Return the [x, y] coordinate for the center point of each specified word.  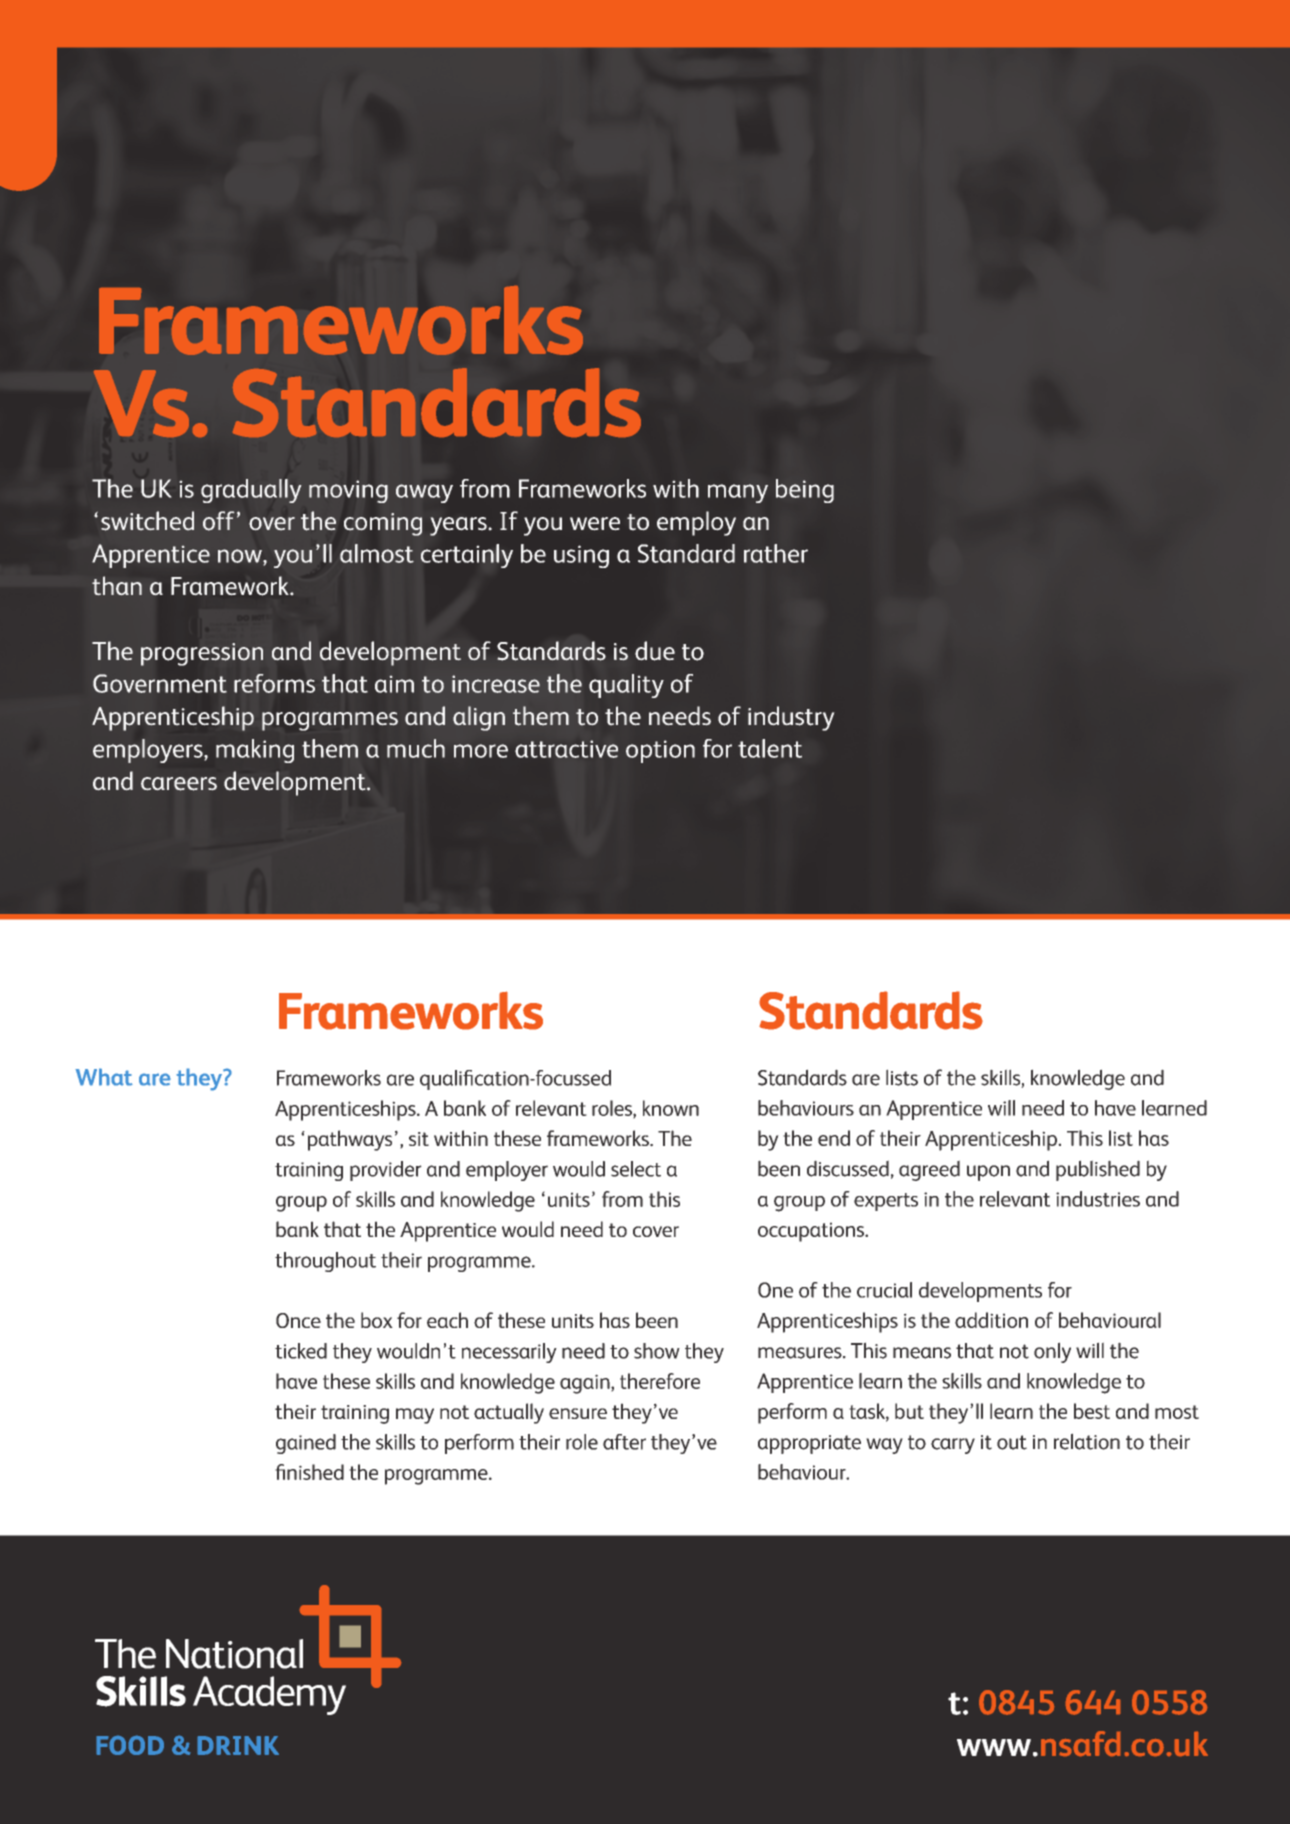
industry [791, 718]
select [636, 1169]
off [219, 521]
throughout [325, 1262]
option [660, 751]
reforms [274, 683]
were [595, 524]
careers [179, 784]
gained [306, 1444]
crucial [884, 1290]
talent [770, 748]
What [104, 1077]
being [805, 491]
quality [626, 686]
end [834, 1138]
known [671, 1108]
